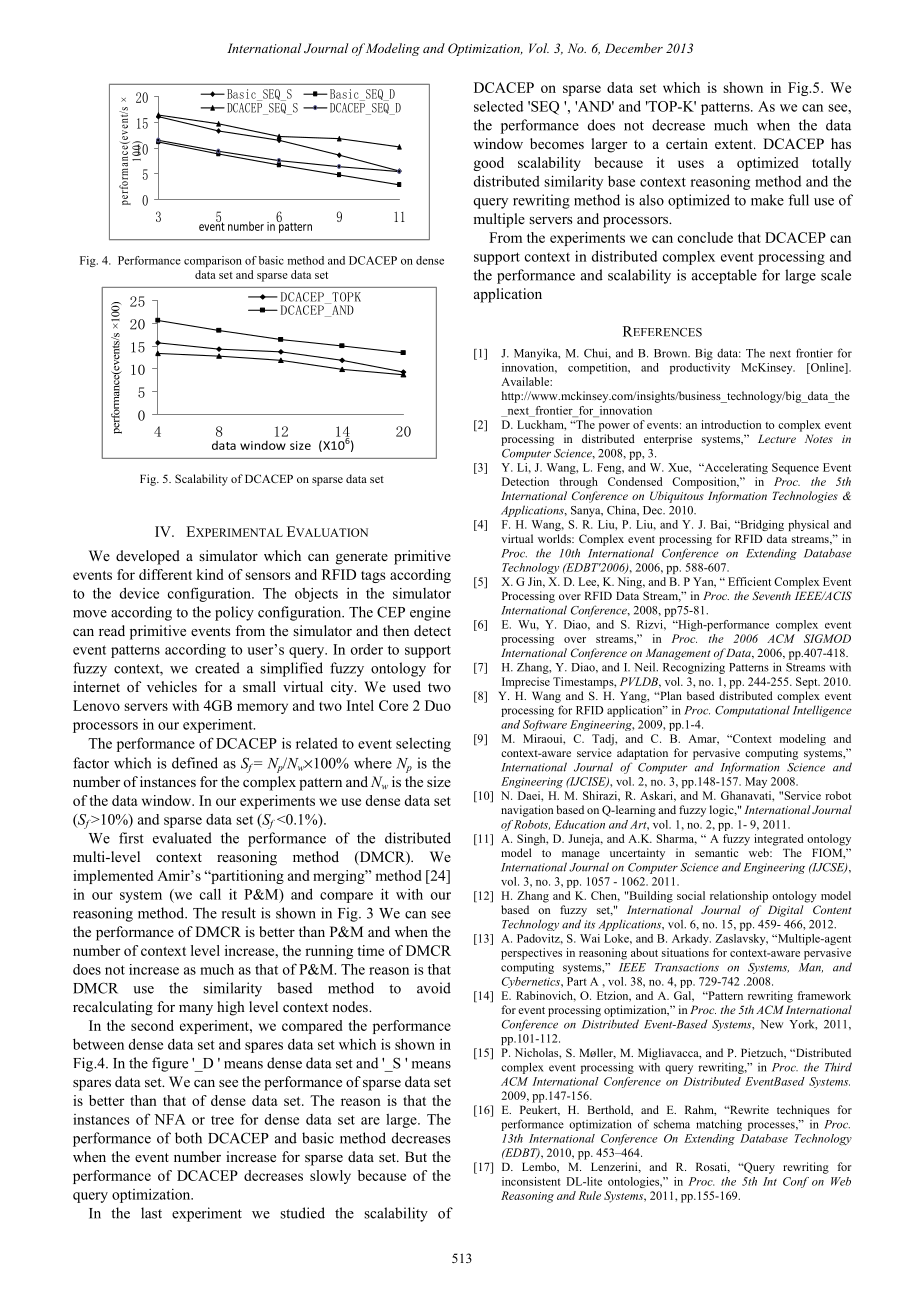 The height and width of the page is (1308, 924). What do you see at coordinates (195, 763) in the page?
I see `defined` at bounding box center [195, 763].
